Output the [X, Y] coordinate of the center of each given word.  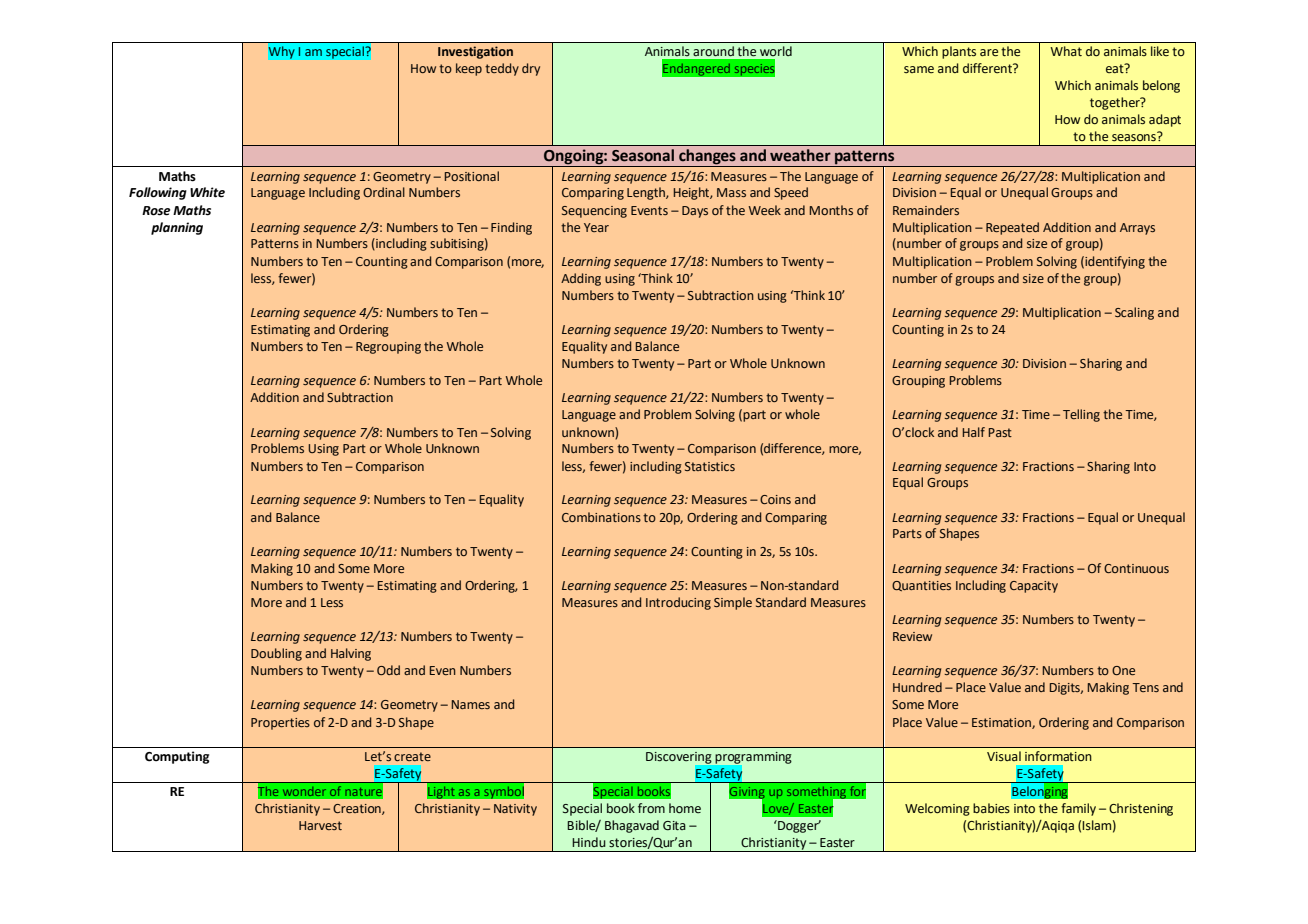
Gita [674, 825]
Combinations [601, 517]
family [1078, 809]
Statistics [710, 466]
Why [281, 52]
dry [531, 69]
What [1066, 51]
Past [1000, 432]
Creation [358, 809]
